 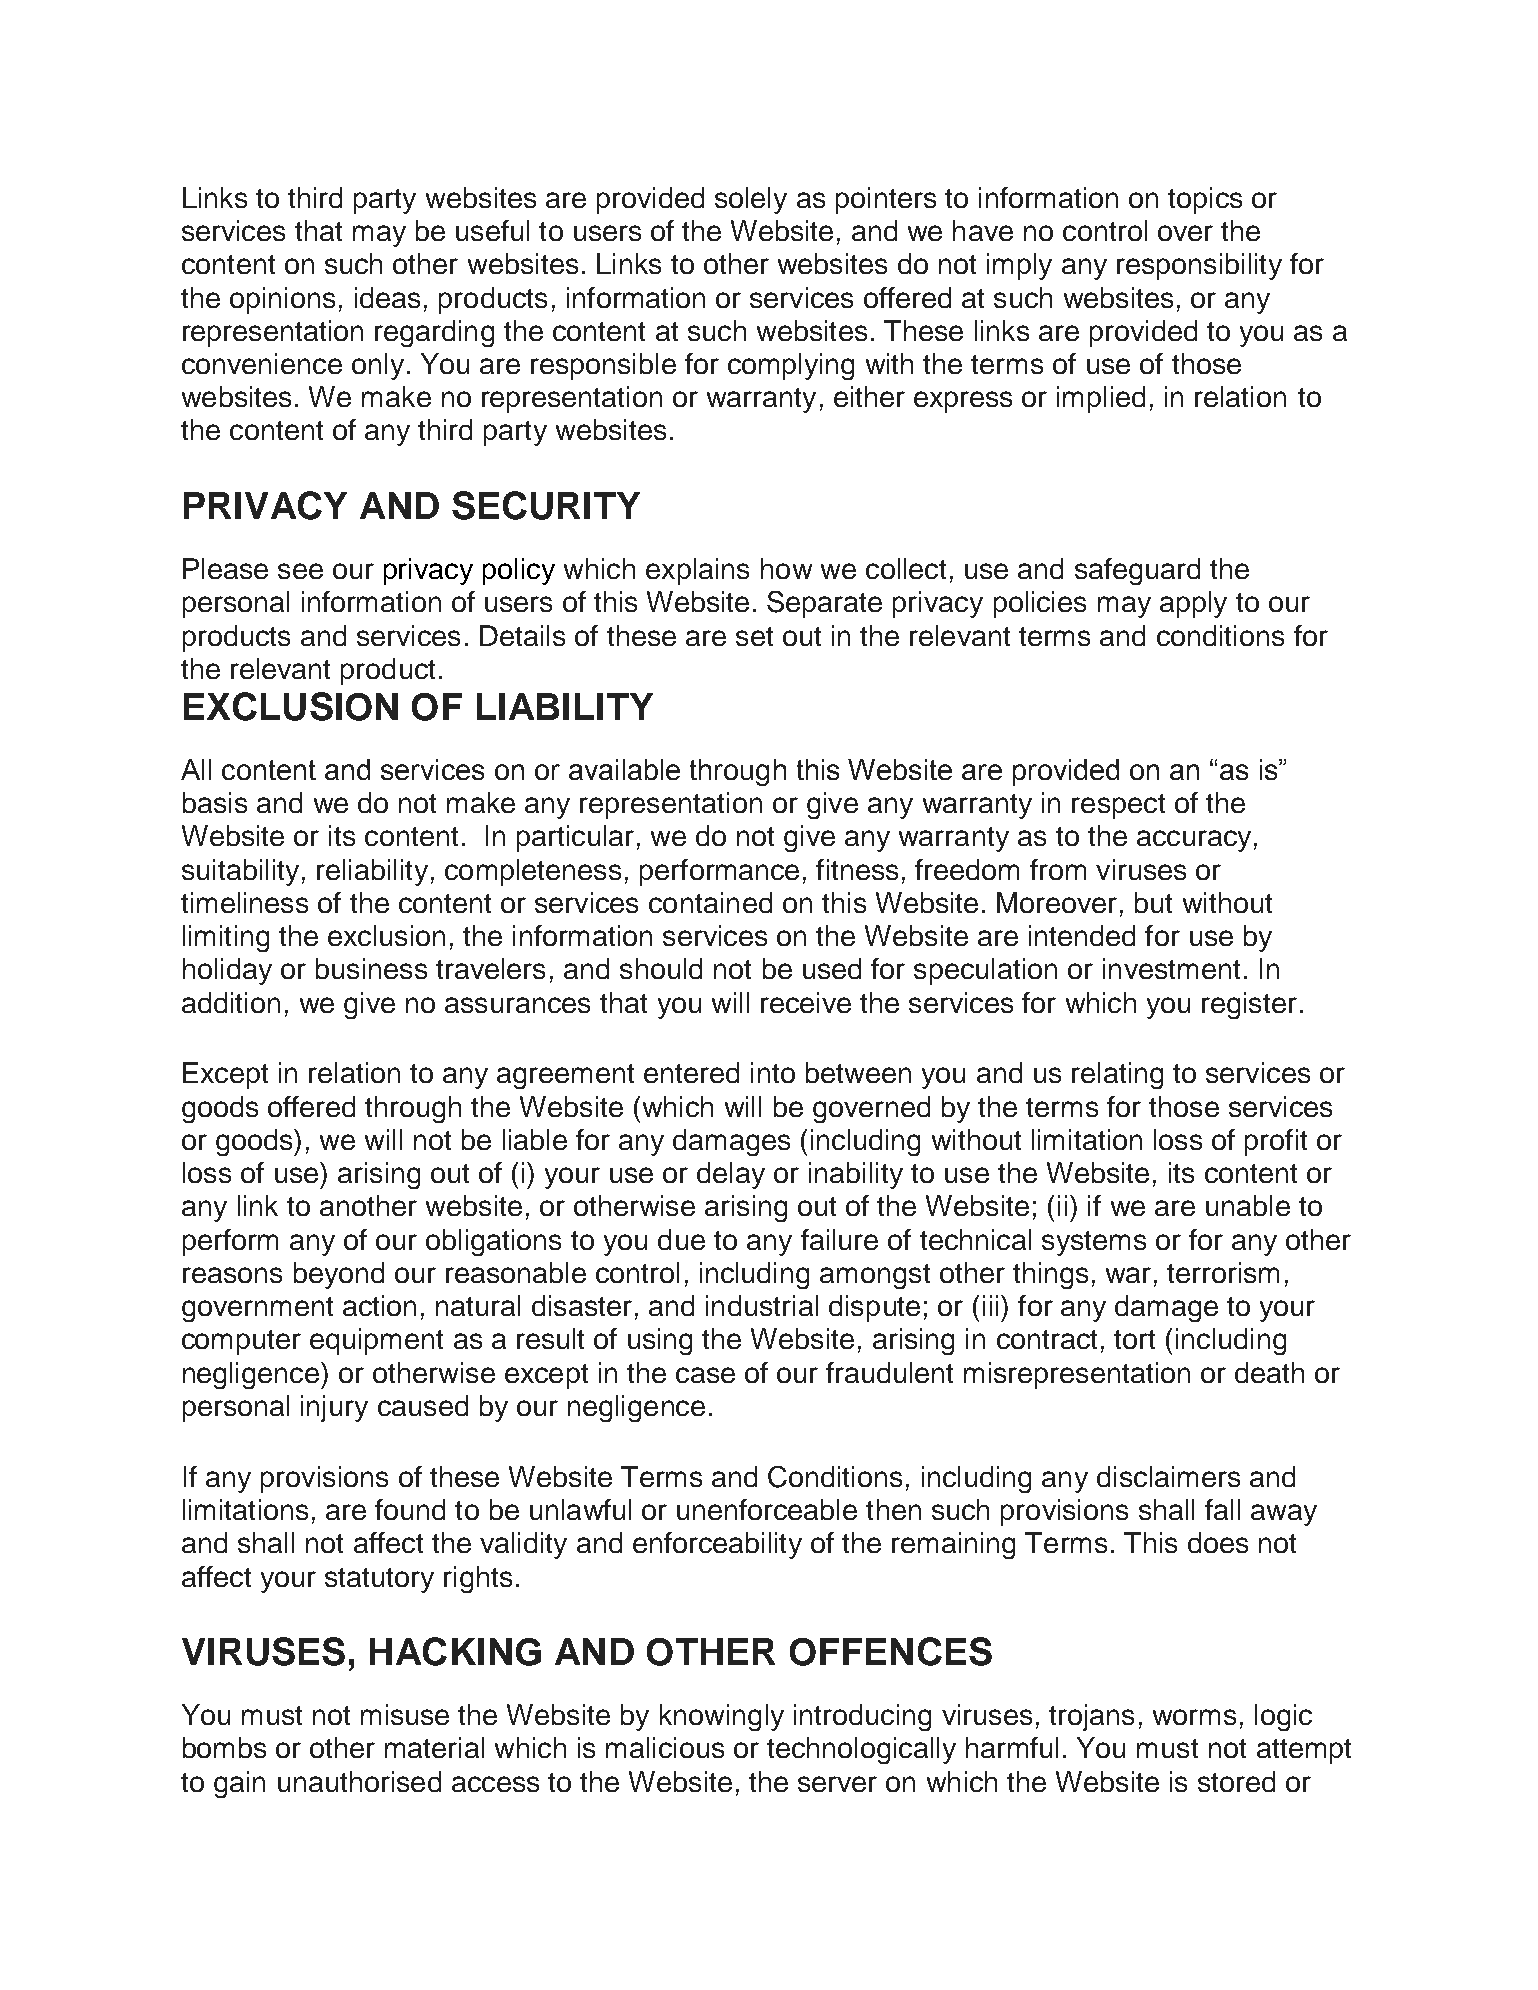 What do you see at coordinates (624, 769) in the document?
I see `available` at bounding box center [624, 769].
